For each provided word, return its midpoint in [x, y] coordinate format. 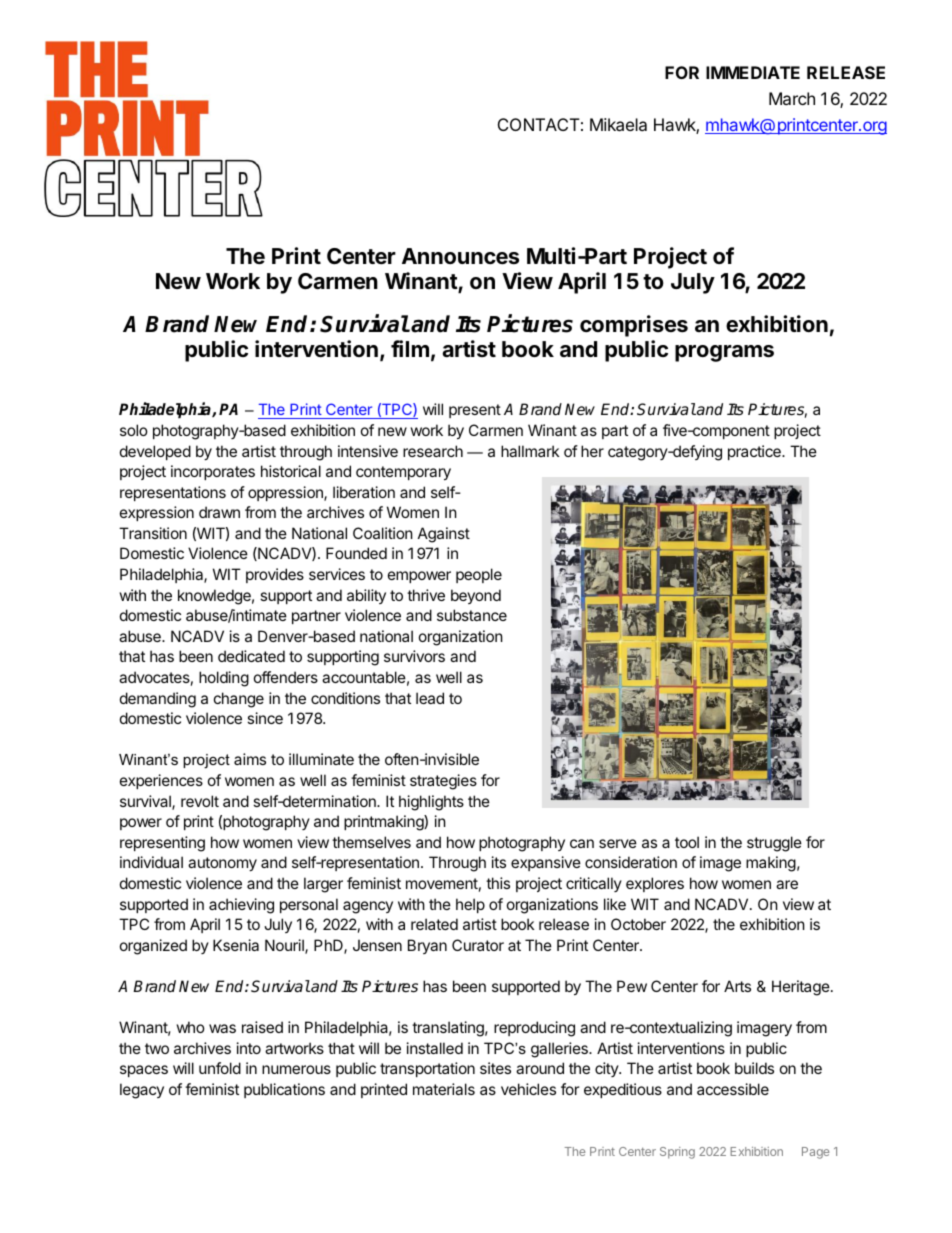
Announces [460, 256]
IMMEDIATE [753, 72]
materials [444, 1089]
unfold [220, 1068]
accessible [733, 1089]
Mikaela [618, 124]
